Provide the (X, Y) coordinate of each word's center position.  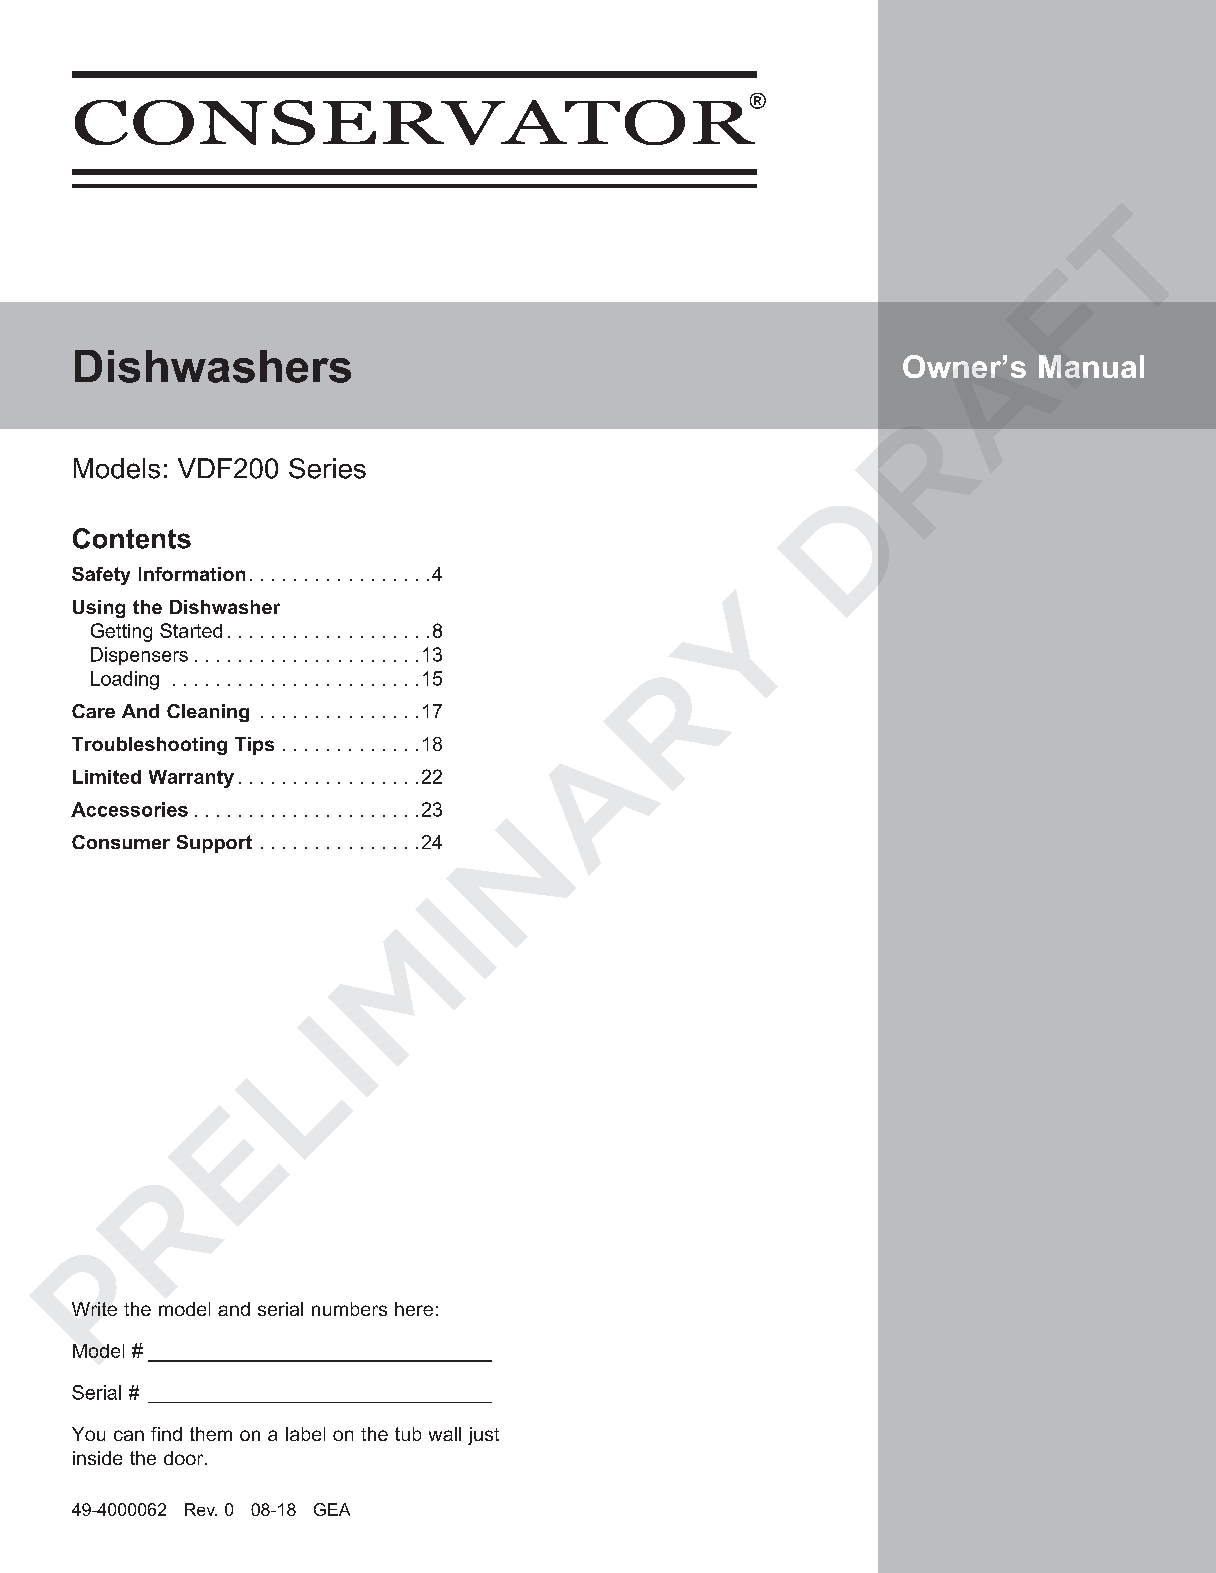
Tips (254, 746)
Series (327, 468)
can (129, 1435)
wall (445, 1434)
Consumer (121, 842)
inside (97, 1458)
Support (214, 844)
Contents (132, 538)
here (414, 1309)
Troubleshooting (149, 746)
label (305, 1434)
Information (192, 574)
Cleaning (208, 713)
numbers (349, 1309)
